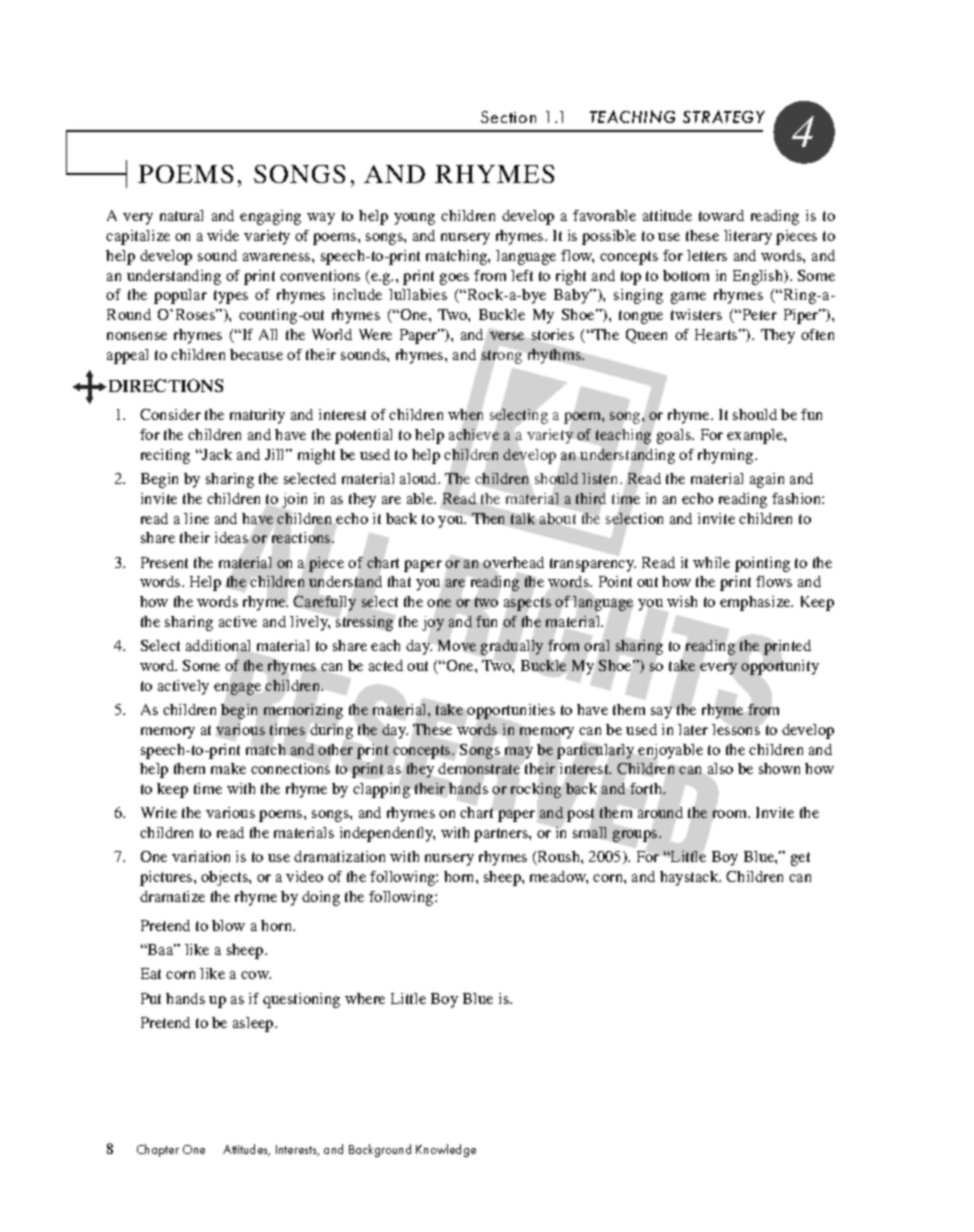 This screenshot has width=974, height=1232. What do you see at coordinates (446, 1150) in the screenshot?
I see `Knowledge` at bounding box center [446, 1150].
